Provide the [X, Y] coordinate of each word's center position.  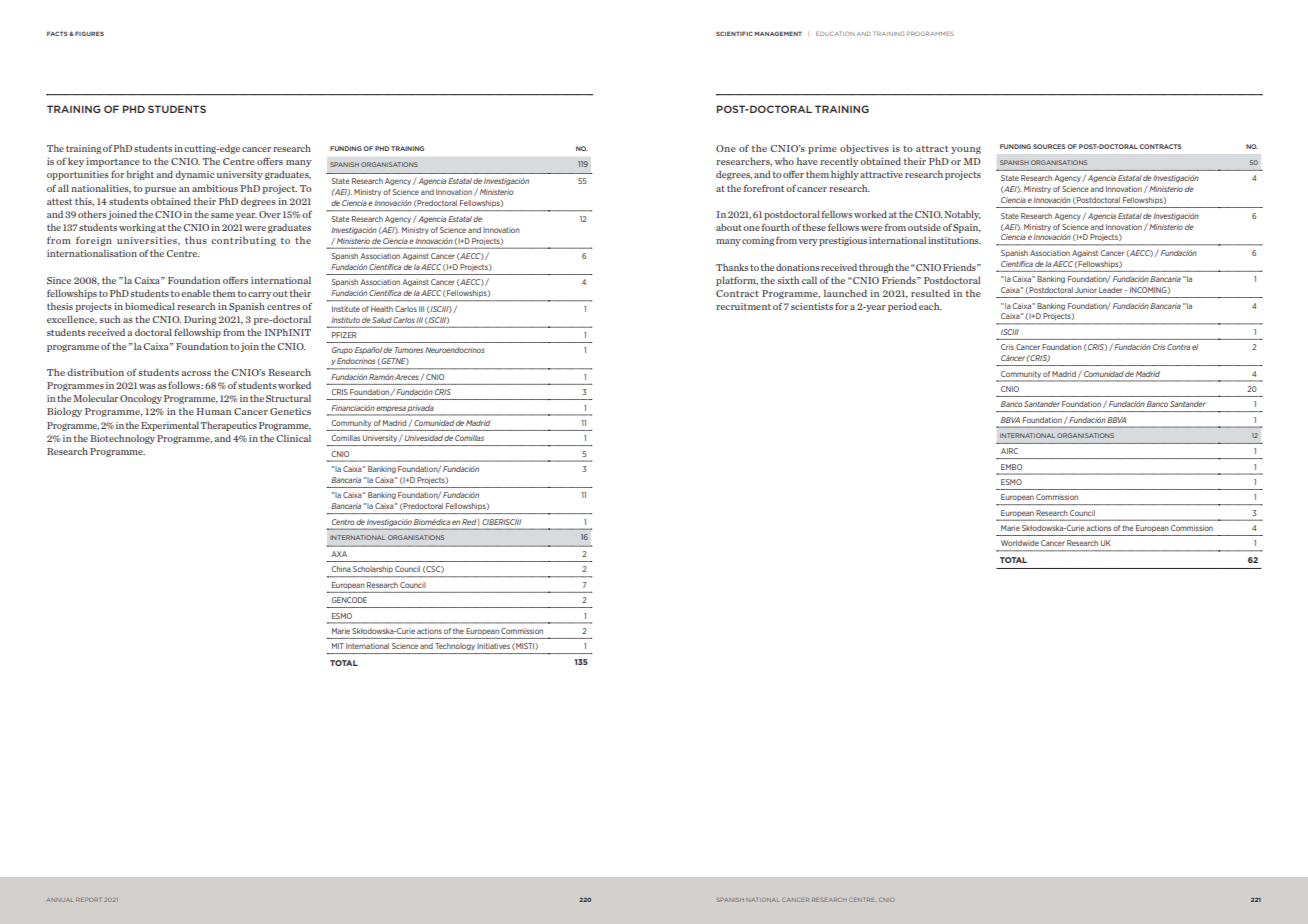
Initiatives [493, 646]
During [200, 320]
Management [778, 33]
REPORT [88, 900]
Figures [89, 33]
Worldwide [1020, 543]
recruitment [743, 306]
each [930, 306]
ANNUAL [59, 900]
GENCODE [349, 600]
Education [835, 33]
